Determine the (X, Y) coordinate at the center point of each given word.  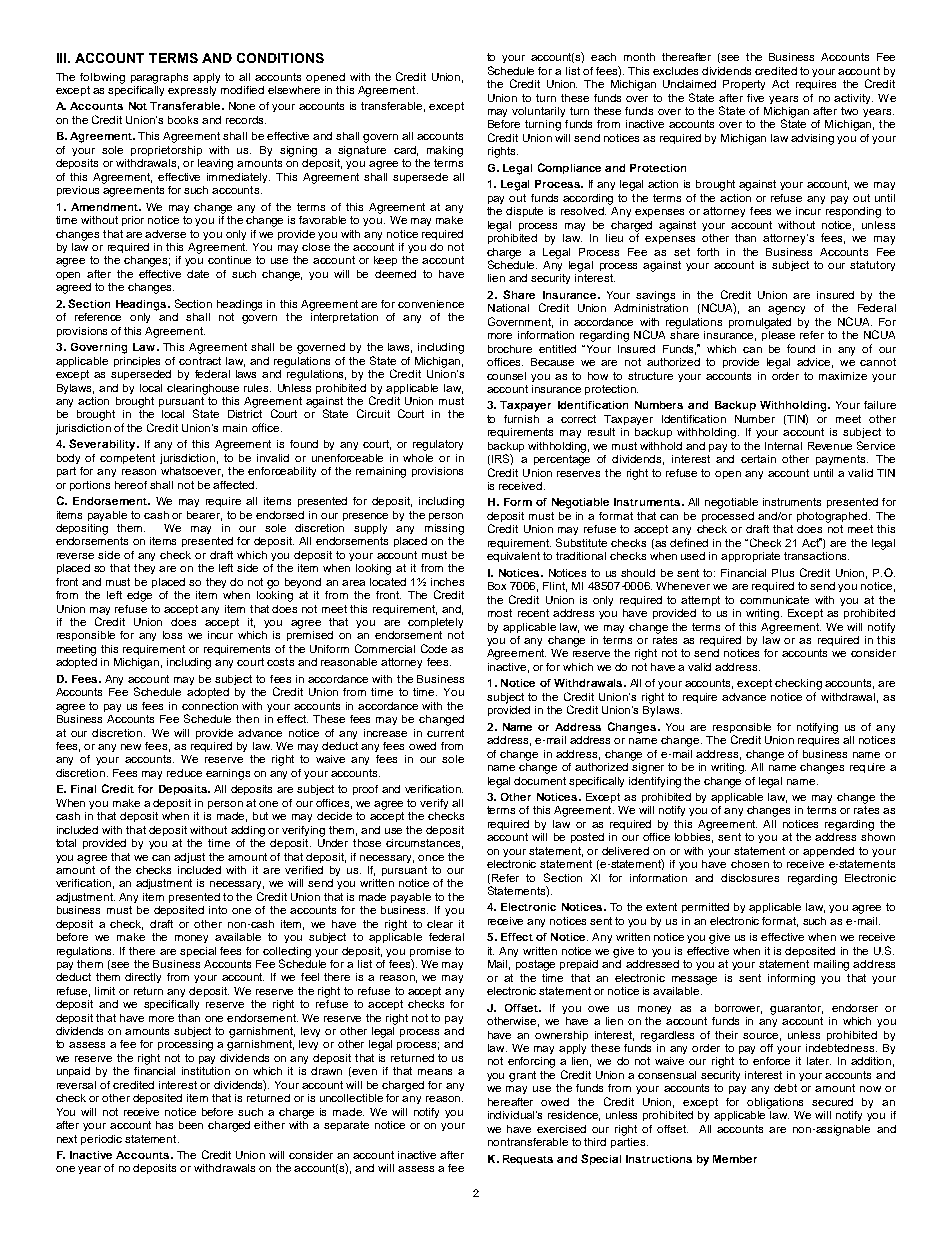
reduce (184, 773)
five (755, 98)
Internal (783, 446)
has (164, 1125)
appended (828, 852)
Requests (528, 1160)
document (540, 781)
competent (127, 459)
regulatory (438, 445)
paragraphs (159, 78)
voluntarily (538, 112)
